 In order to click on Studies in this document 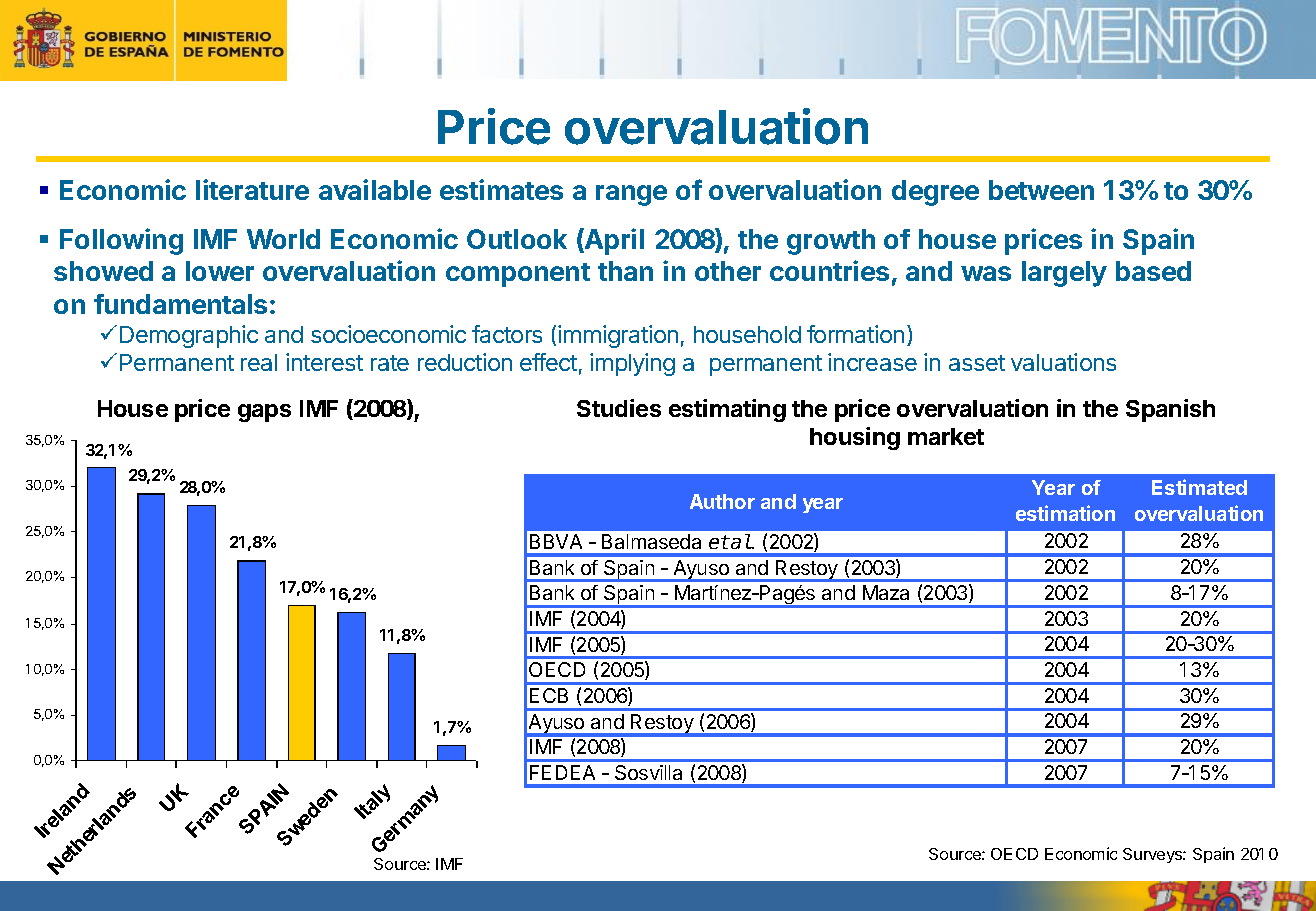, I will do `click(619, 408)`.
